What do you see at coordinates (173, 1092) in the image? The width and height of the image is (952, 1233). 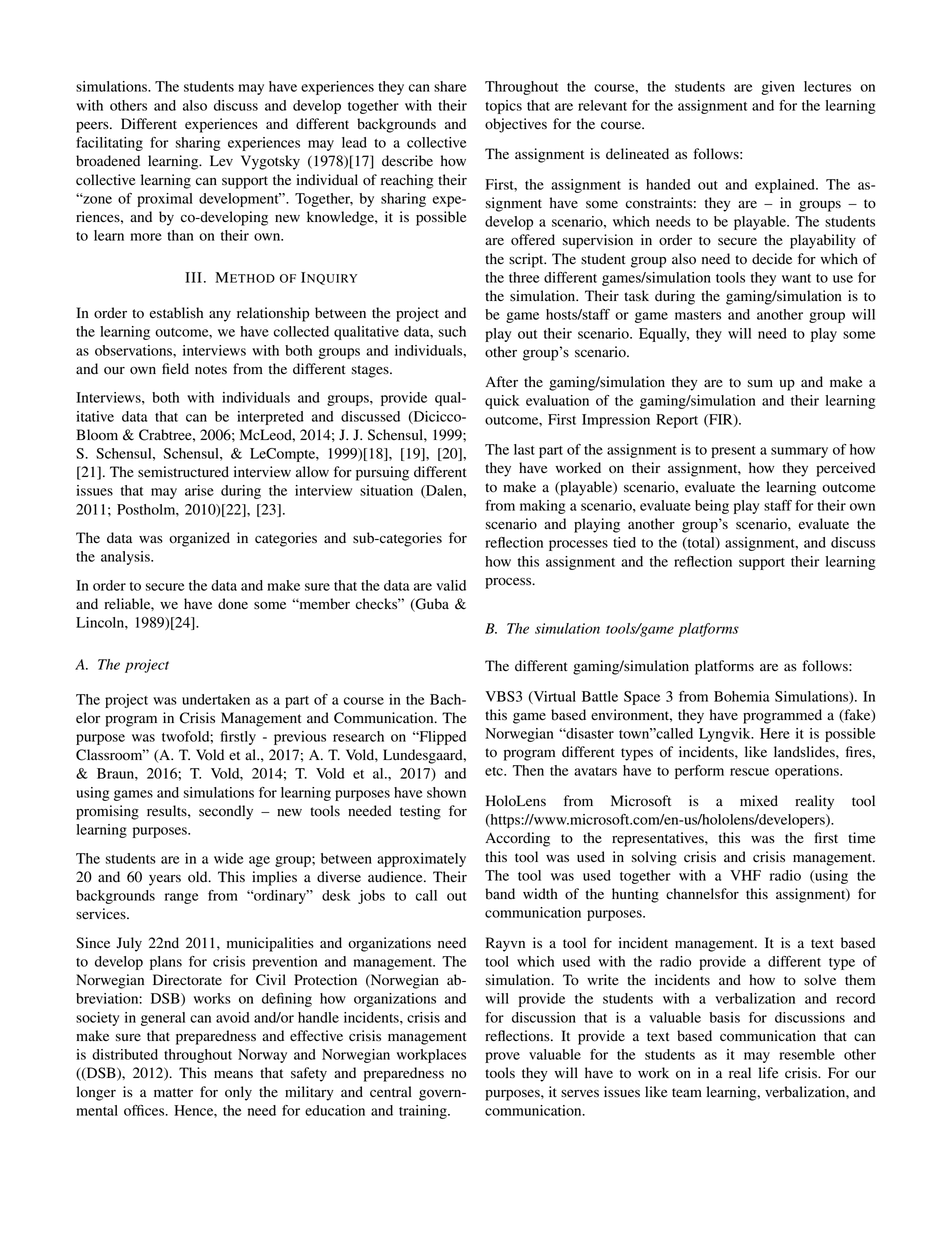 I see `matter` at bounding box center [173, 1092].
